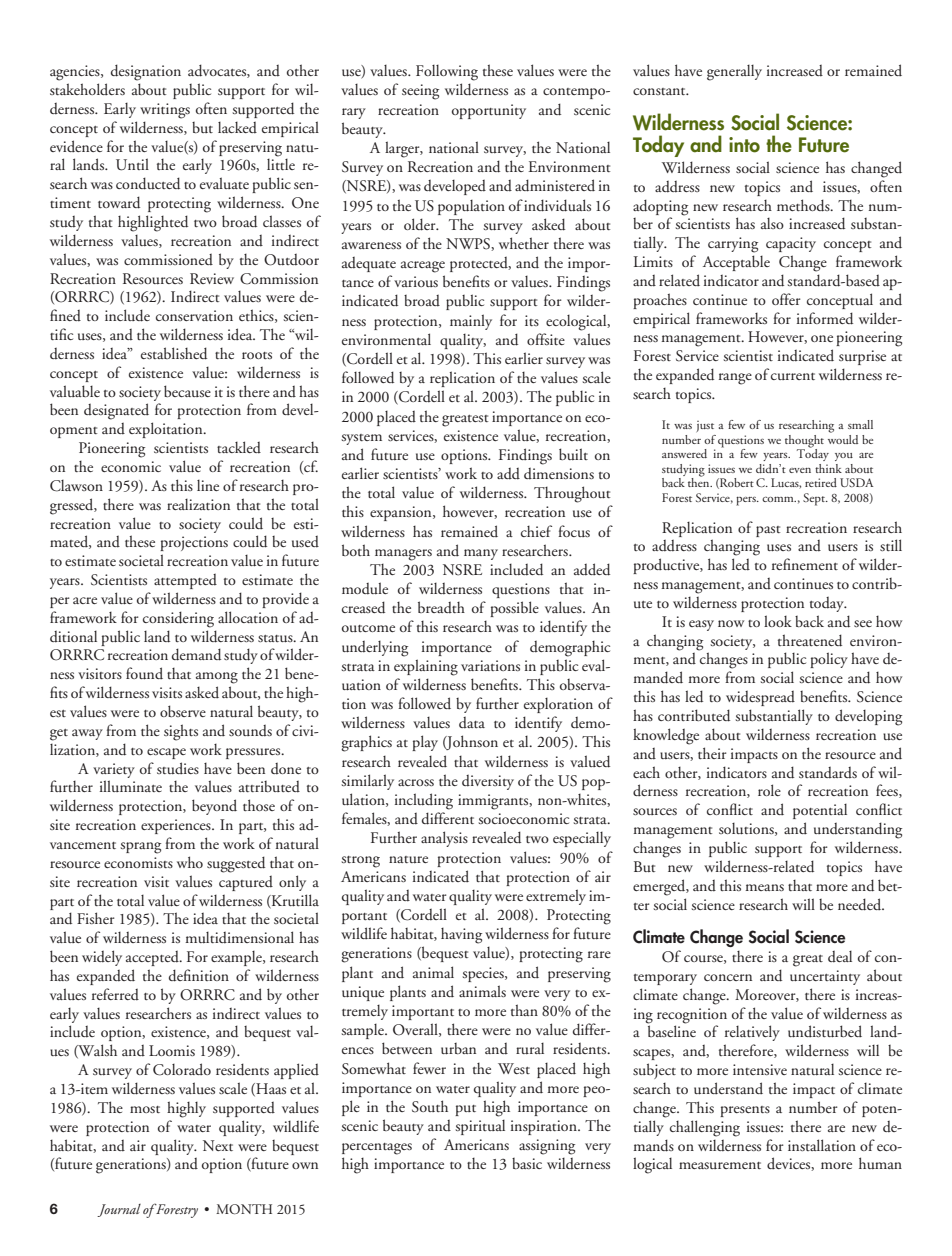 This screenshot has width=952, height=1256. Describe the element at coordinates (119, 1210) in the screenshot. I see `Journal` at that location.
